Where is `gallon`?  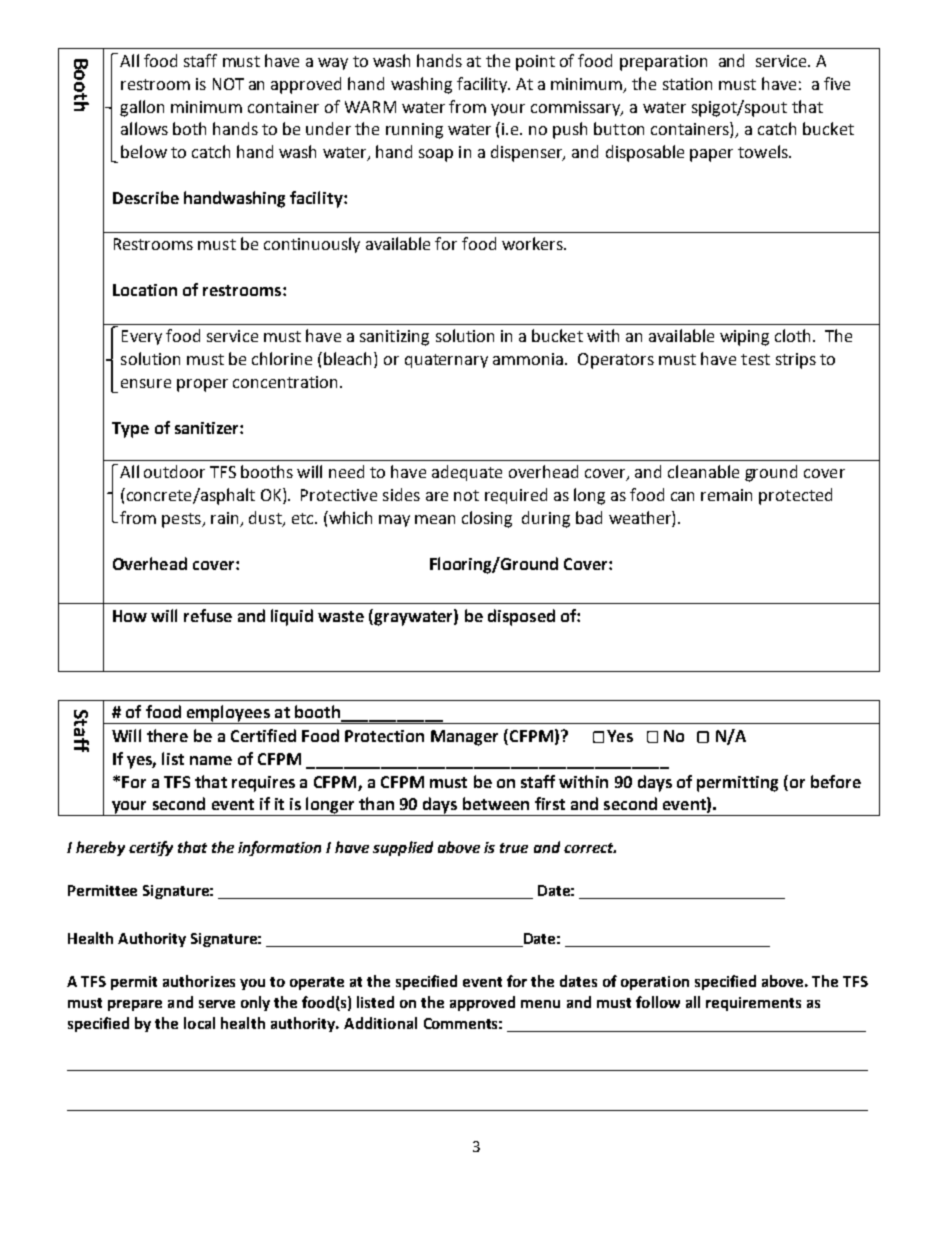
gallon is located at coordinates (142, 108).
